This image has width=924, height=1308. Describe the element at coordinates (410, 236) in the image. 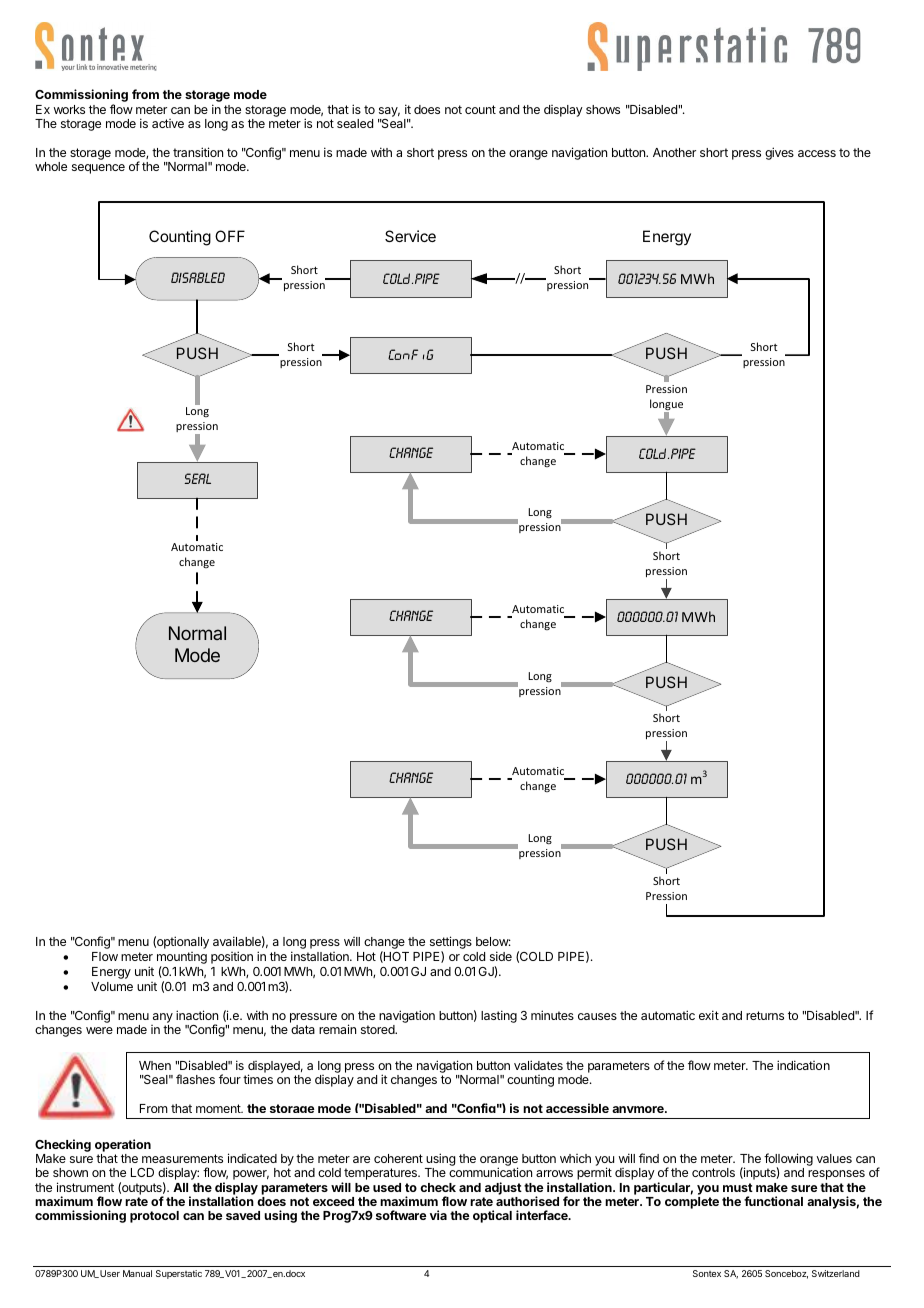

I see `Service` at that location.
